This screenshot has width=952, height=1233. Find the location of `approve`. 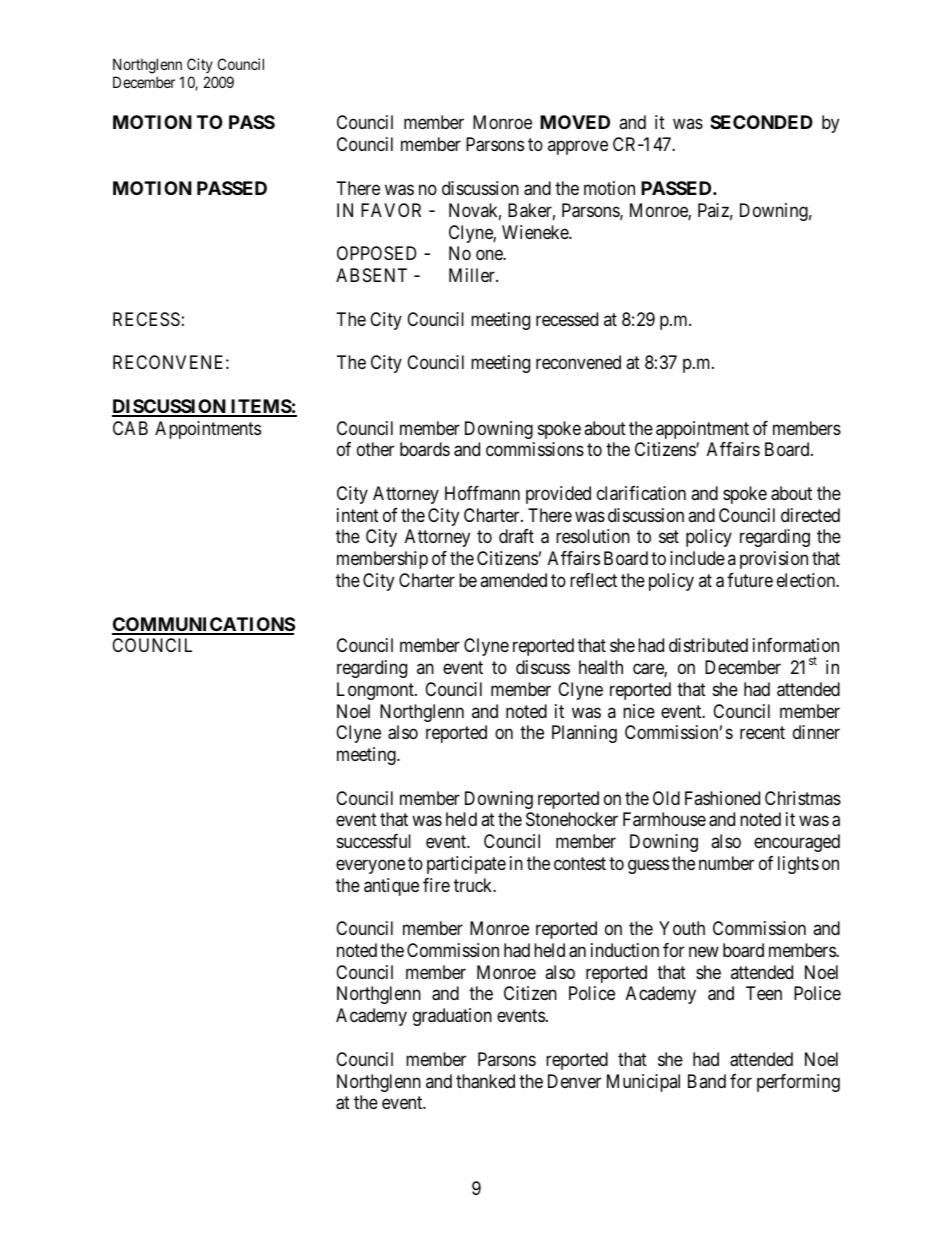

approve is located at coordinates (578, 148).
